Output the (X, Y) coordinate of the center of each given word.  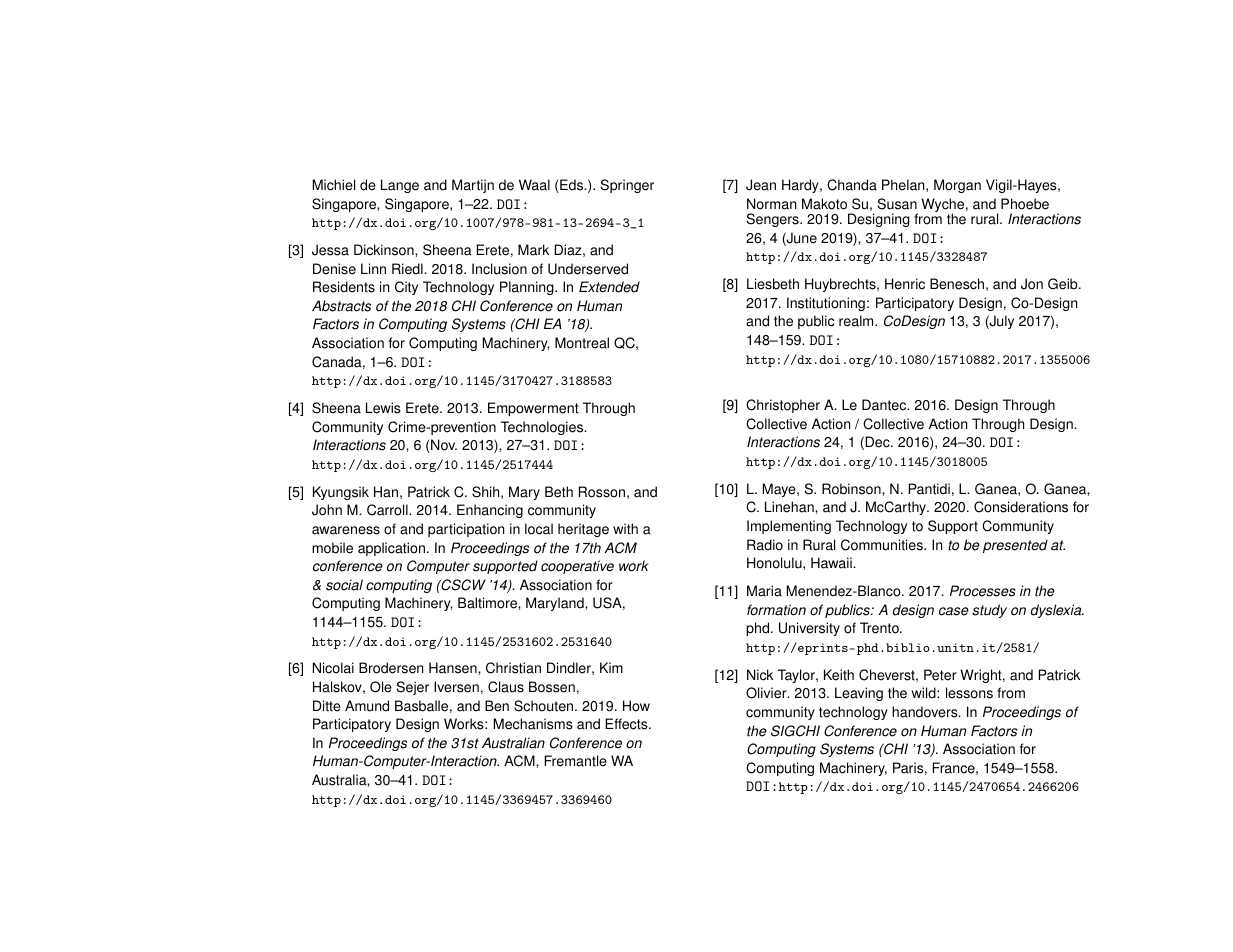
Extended (609, 287)
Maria (764, 591)
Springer (627, 186)
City (406, 288)
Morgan (957, 186)
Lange (400, 186)
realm (857, 321)
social (344, 585)
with (625, 529)
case (954, 611)
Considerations (1021, 507)
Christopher (783, 406)
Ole (381, 687)
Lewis (383, 408)
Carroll (388, 510)
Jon (1032, 284)
